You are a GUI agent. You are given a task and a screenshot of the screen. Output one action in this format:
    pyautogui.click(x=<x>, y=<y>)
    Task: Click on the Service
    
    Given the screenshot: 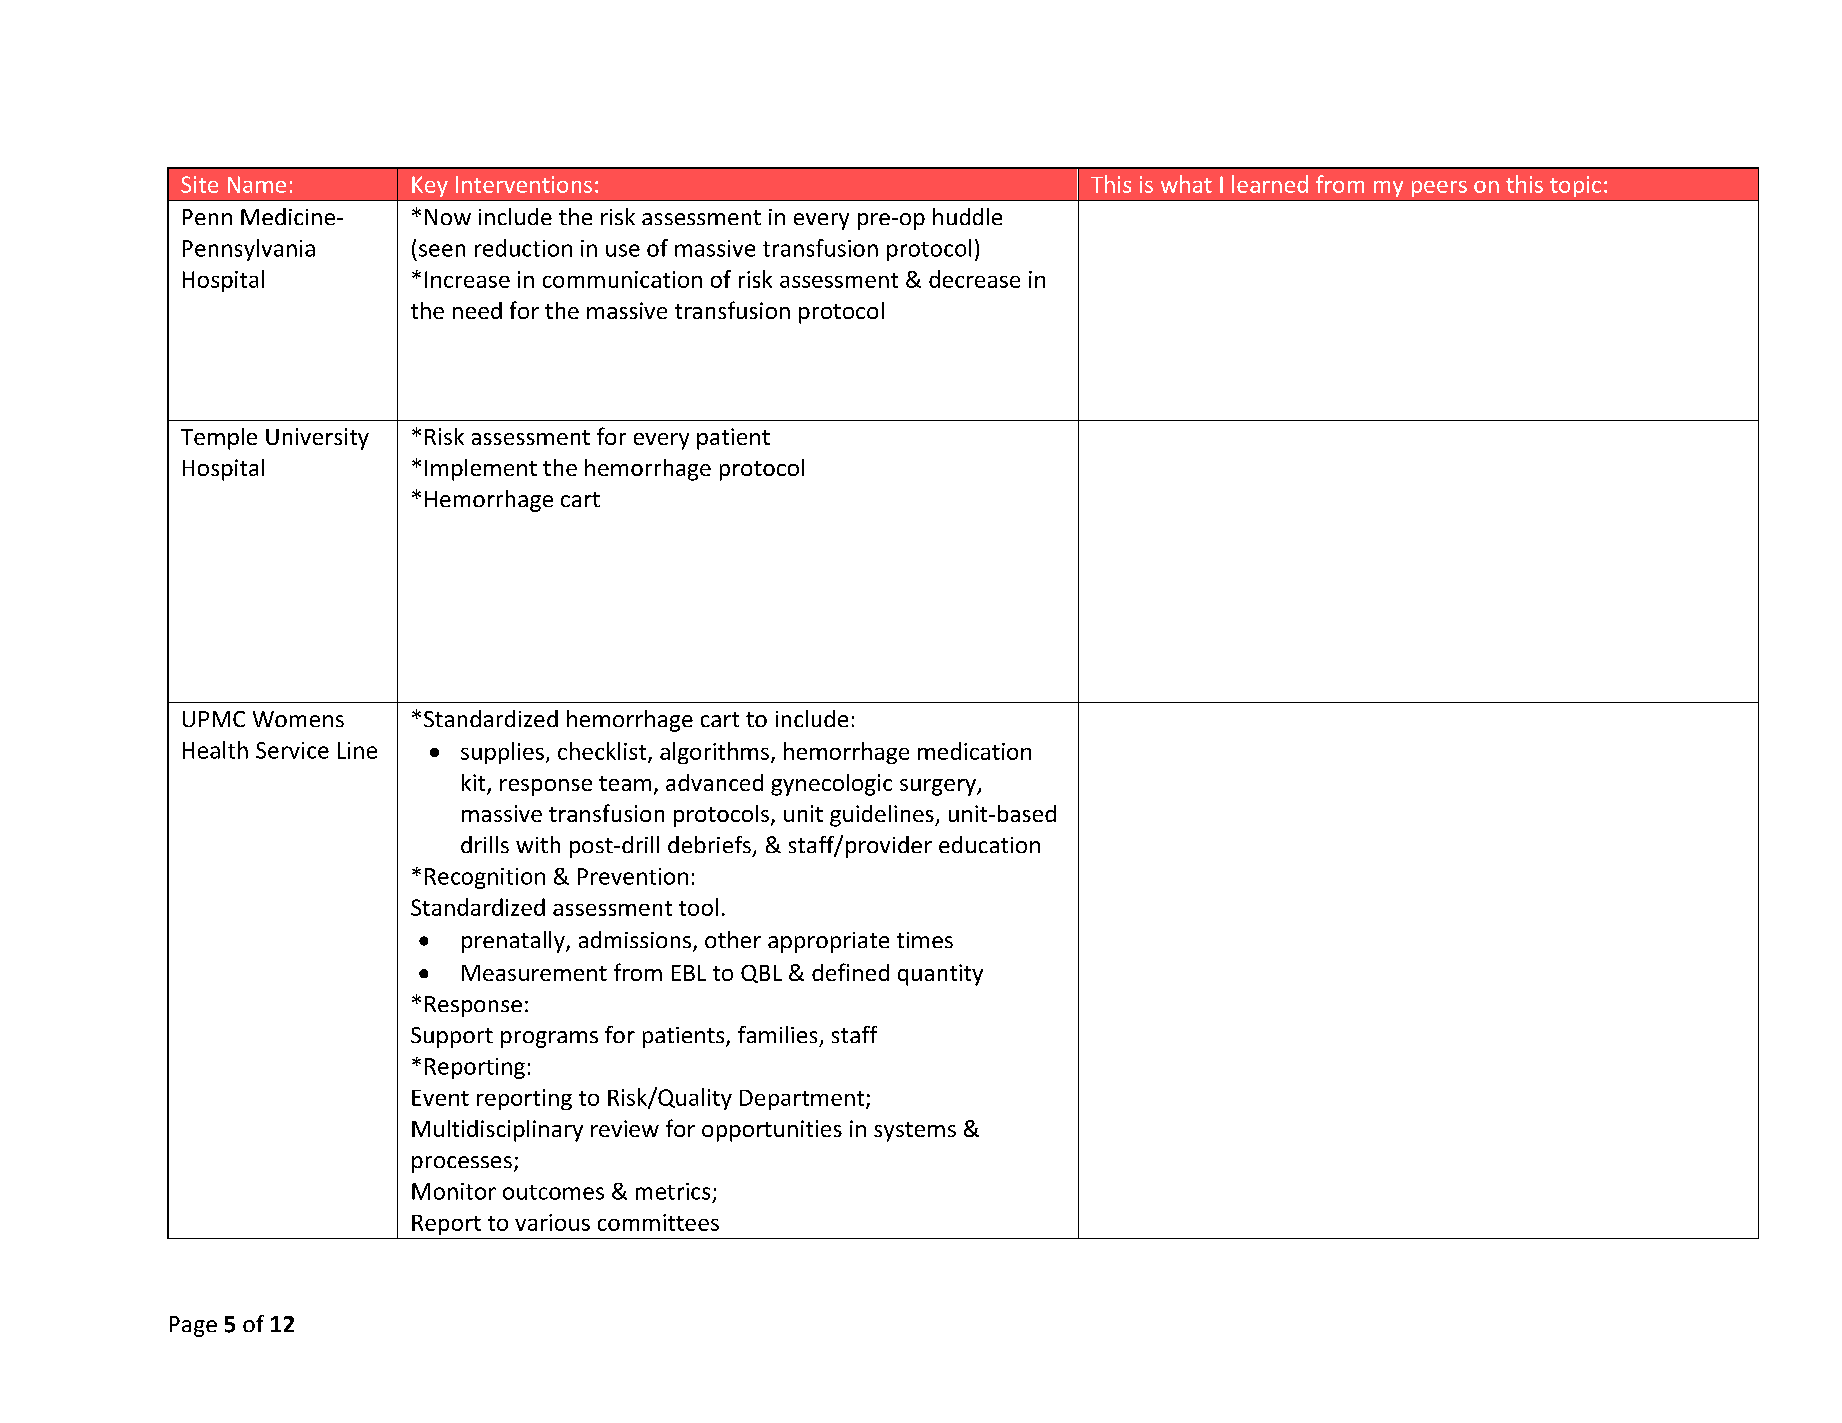 What is the action you would take?
    pyautogui.click(x=292, y=750)
